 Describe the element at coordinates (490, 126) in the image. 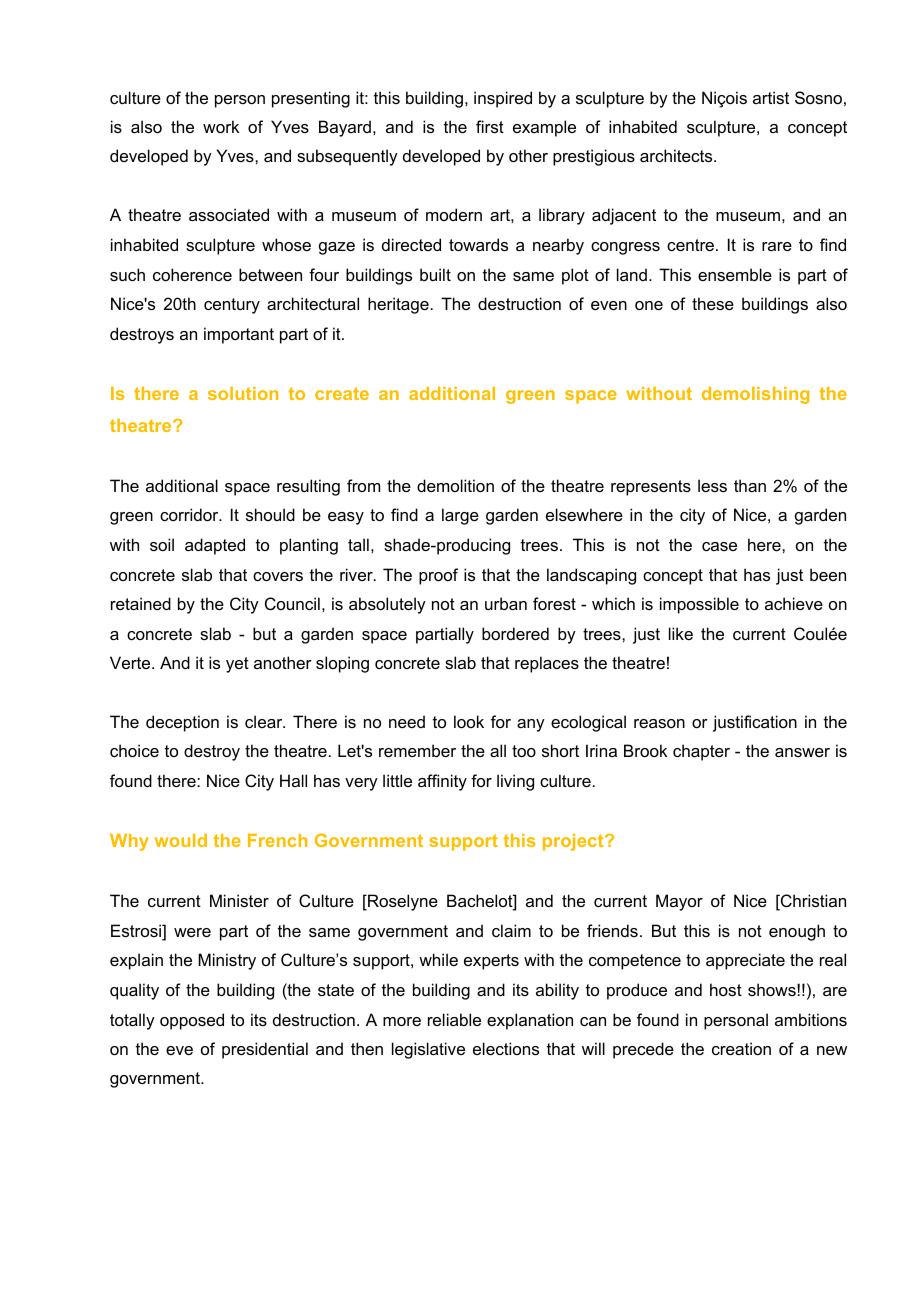

I see `first` at that location.
